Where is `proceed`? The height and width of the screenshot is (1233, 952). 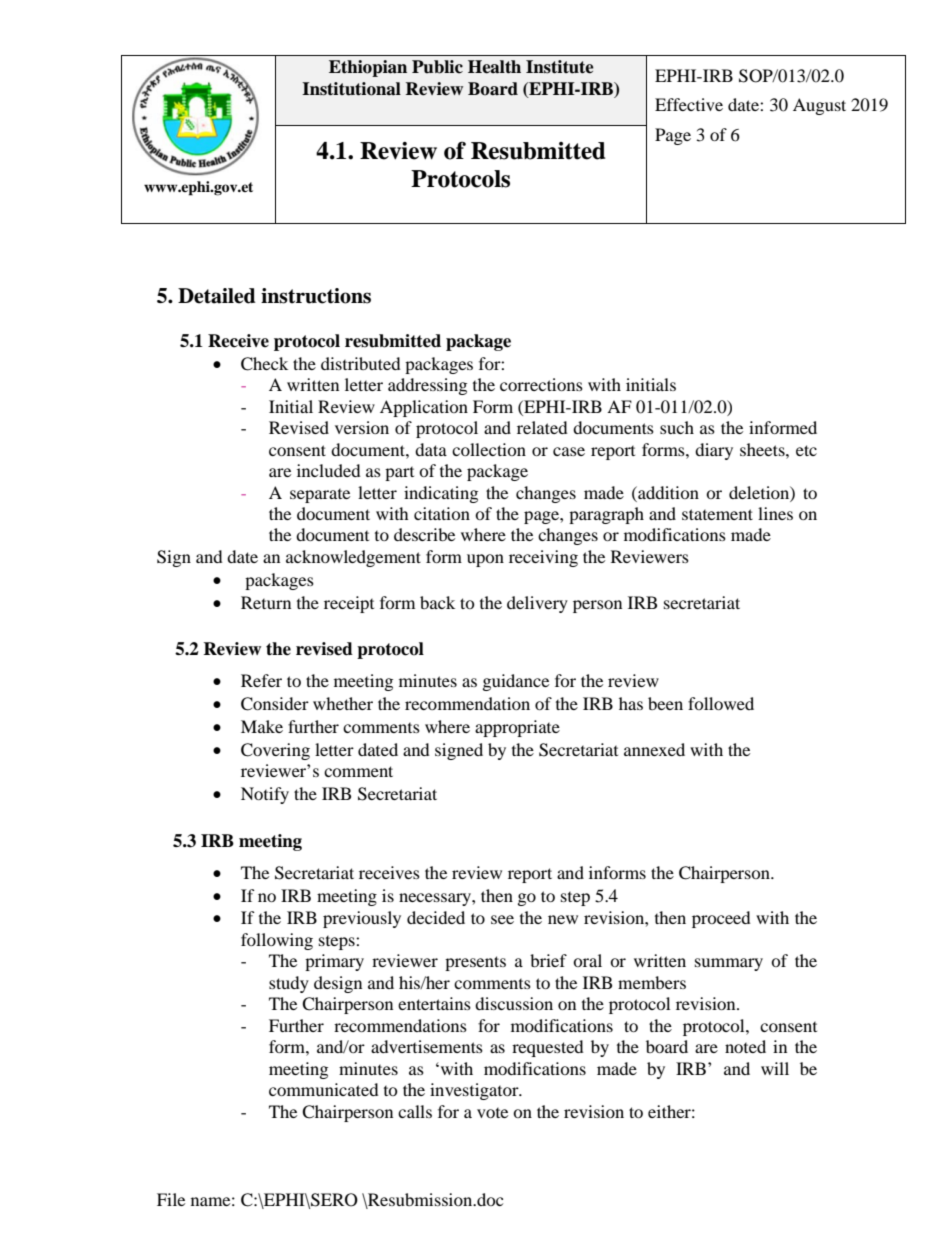
proceed is located at coordinates (721, 919).
